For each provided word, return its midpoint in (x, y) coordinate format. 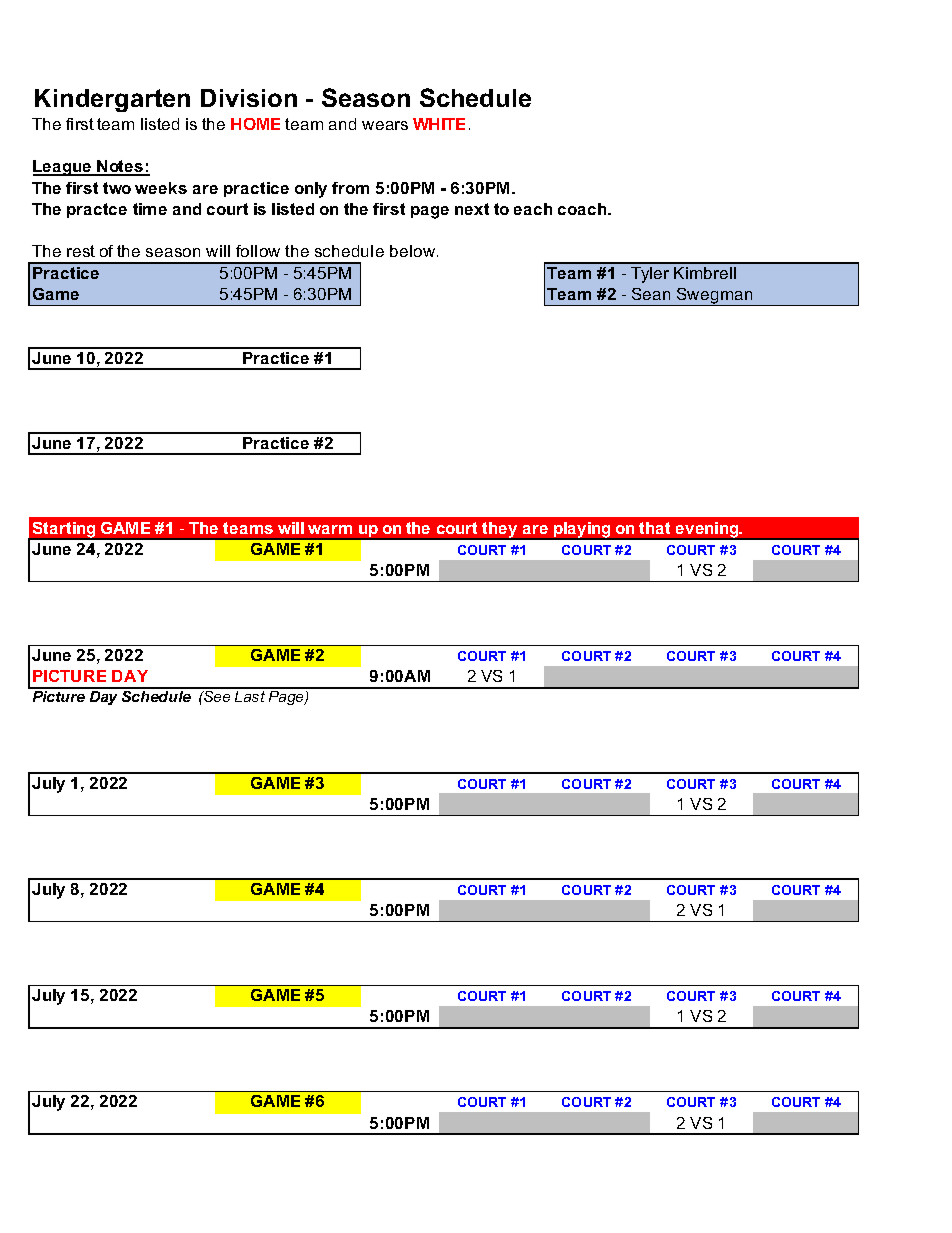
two (117, 188)
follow (258, 251)
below (414, 251)
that (654, 528)
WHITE (439, 124)
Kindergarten (112, 100)
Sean (651, 294)
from (350, 188)
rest (81, 251)
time (150, 209)
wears (385, 125)
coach (583, 209)
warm (330, 529)
